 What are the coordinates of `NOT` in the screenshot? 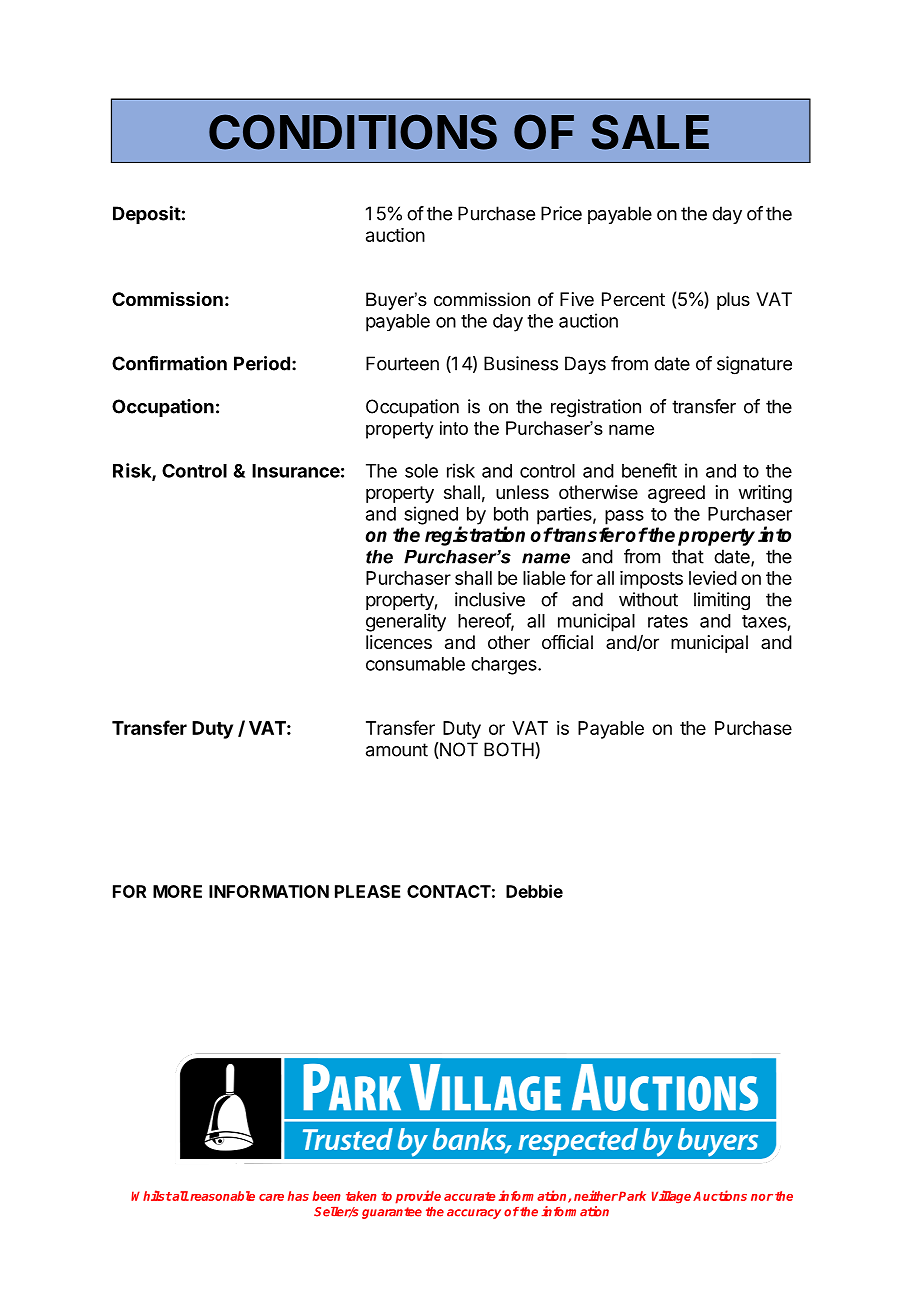 It's located at (458, 750).
